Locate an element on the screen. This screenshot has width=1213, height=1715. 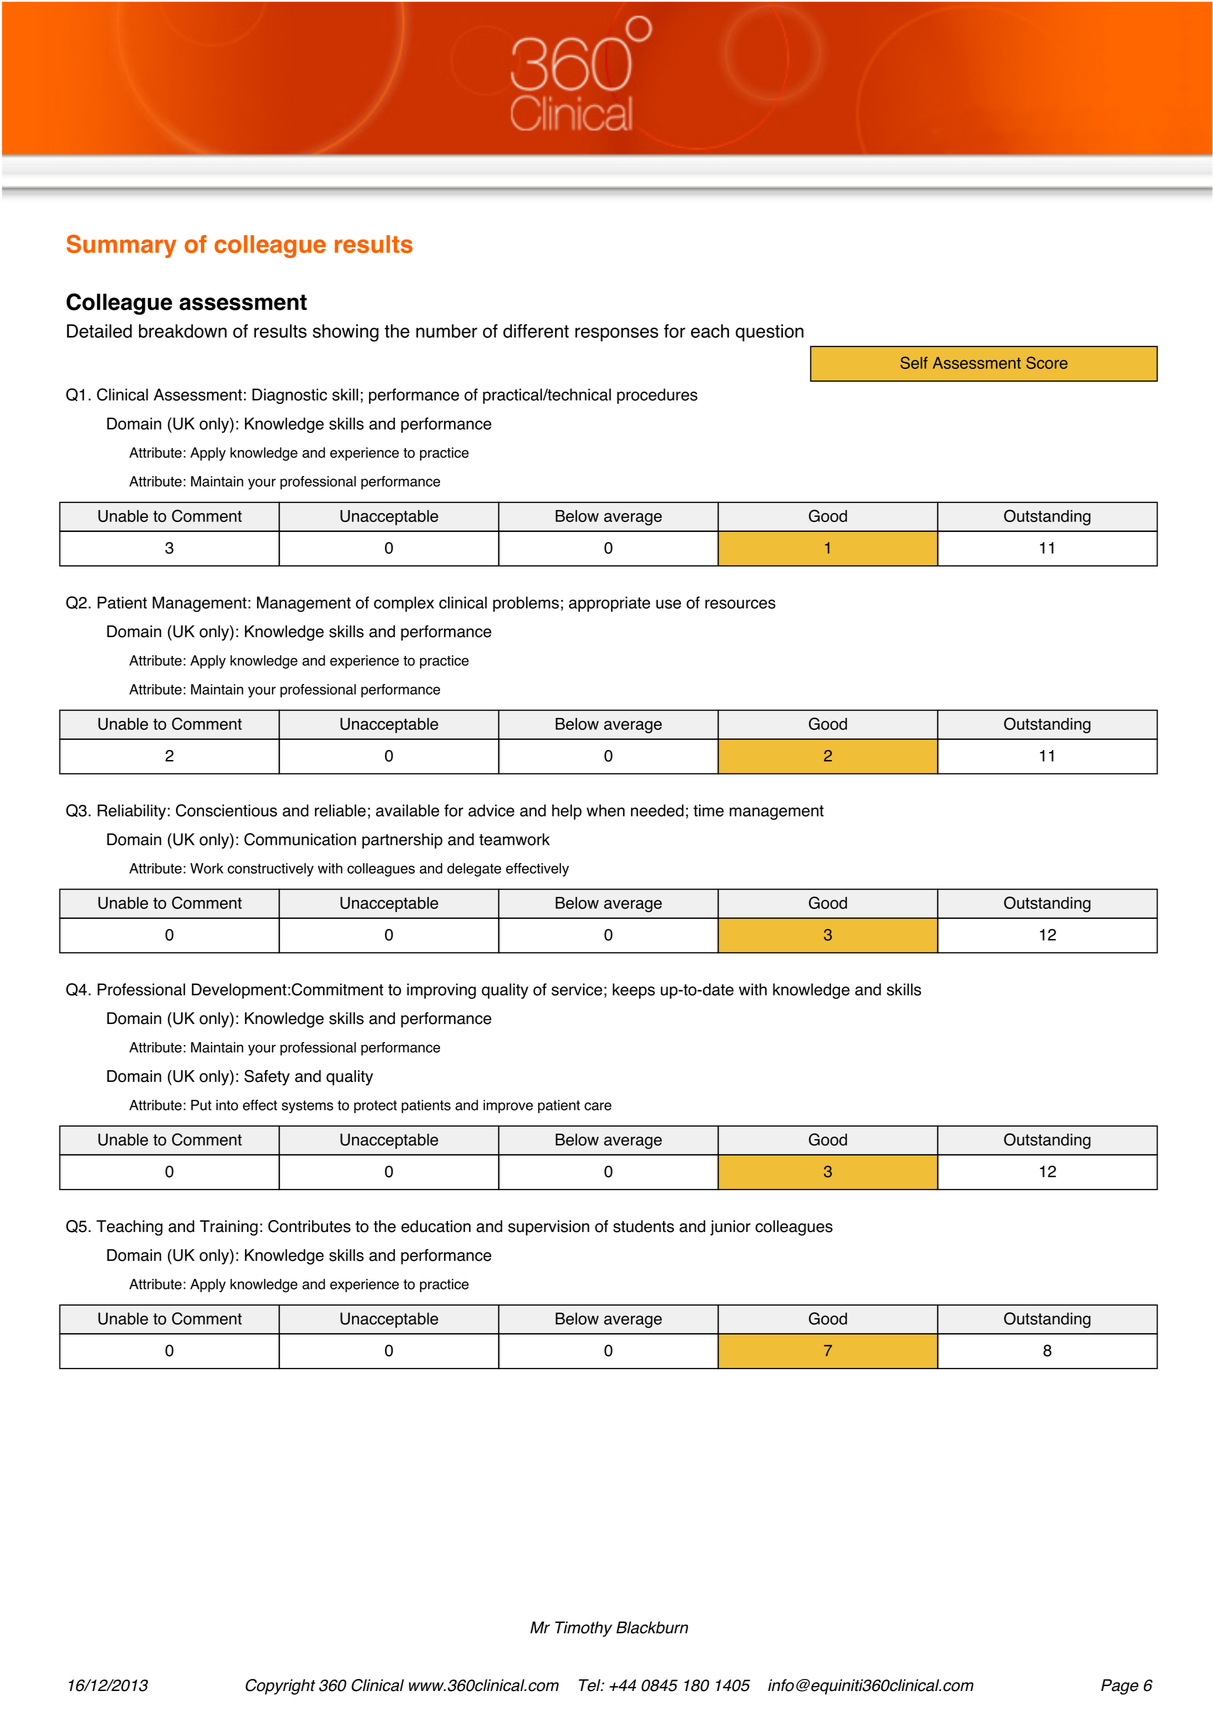
keeps is located at coordinates (634, 991).
